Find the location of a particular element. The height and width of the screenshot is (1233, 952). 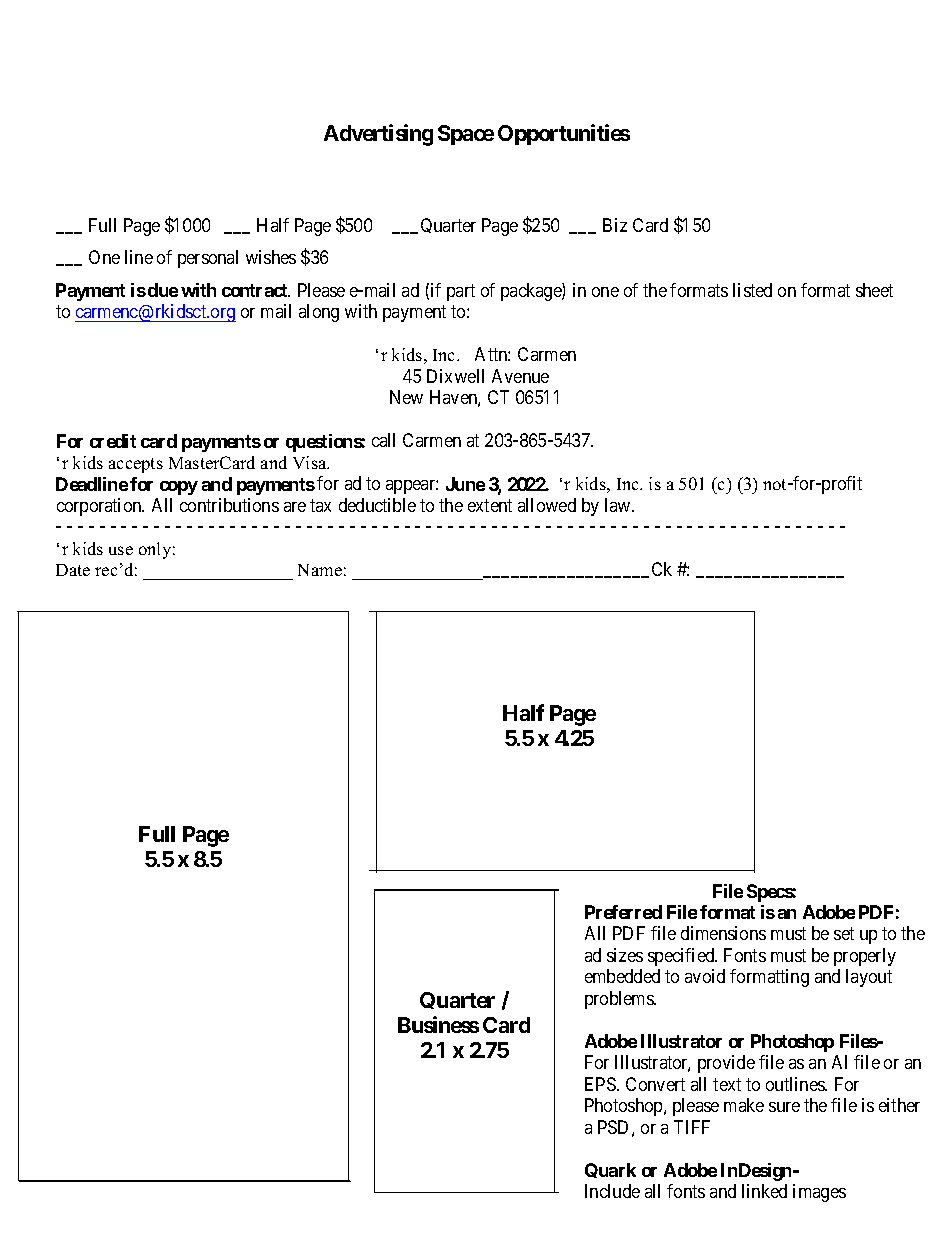

embedded is located at coordinates (622, 976).
